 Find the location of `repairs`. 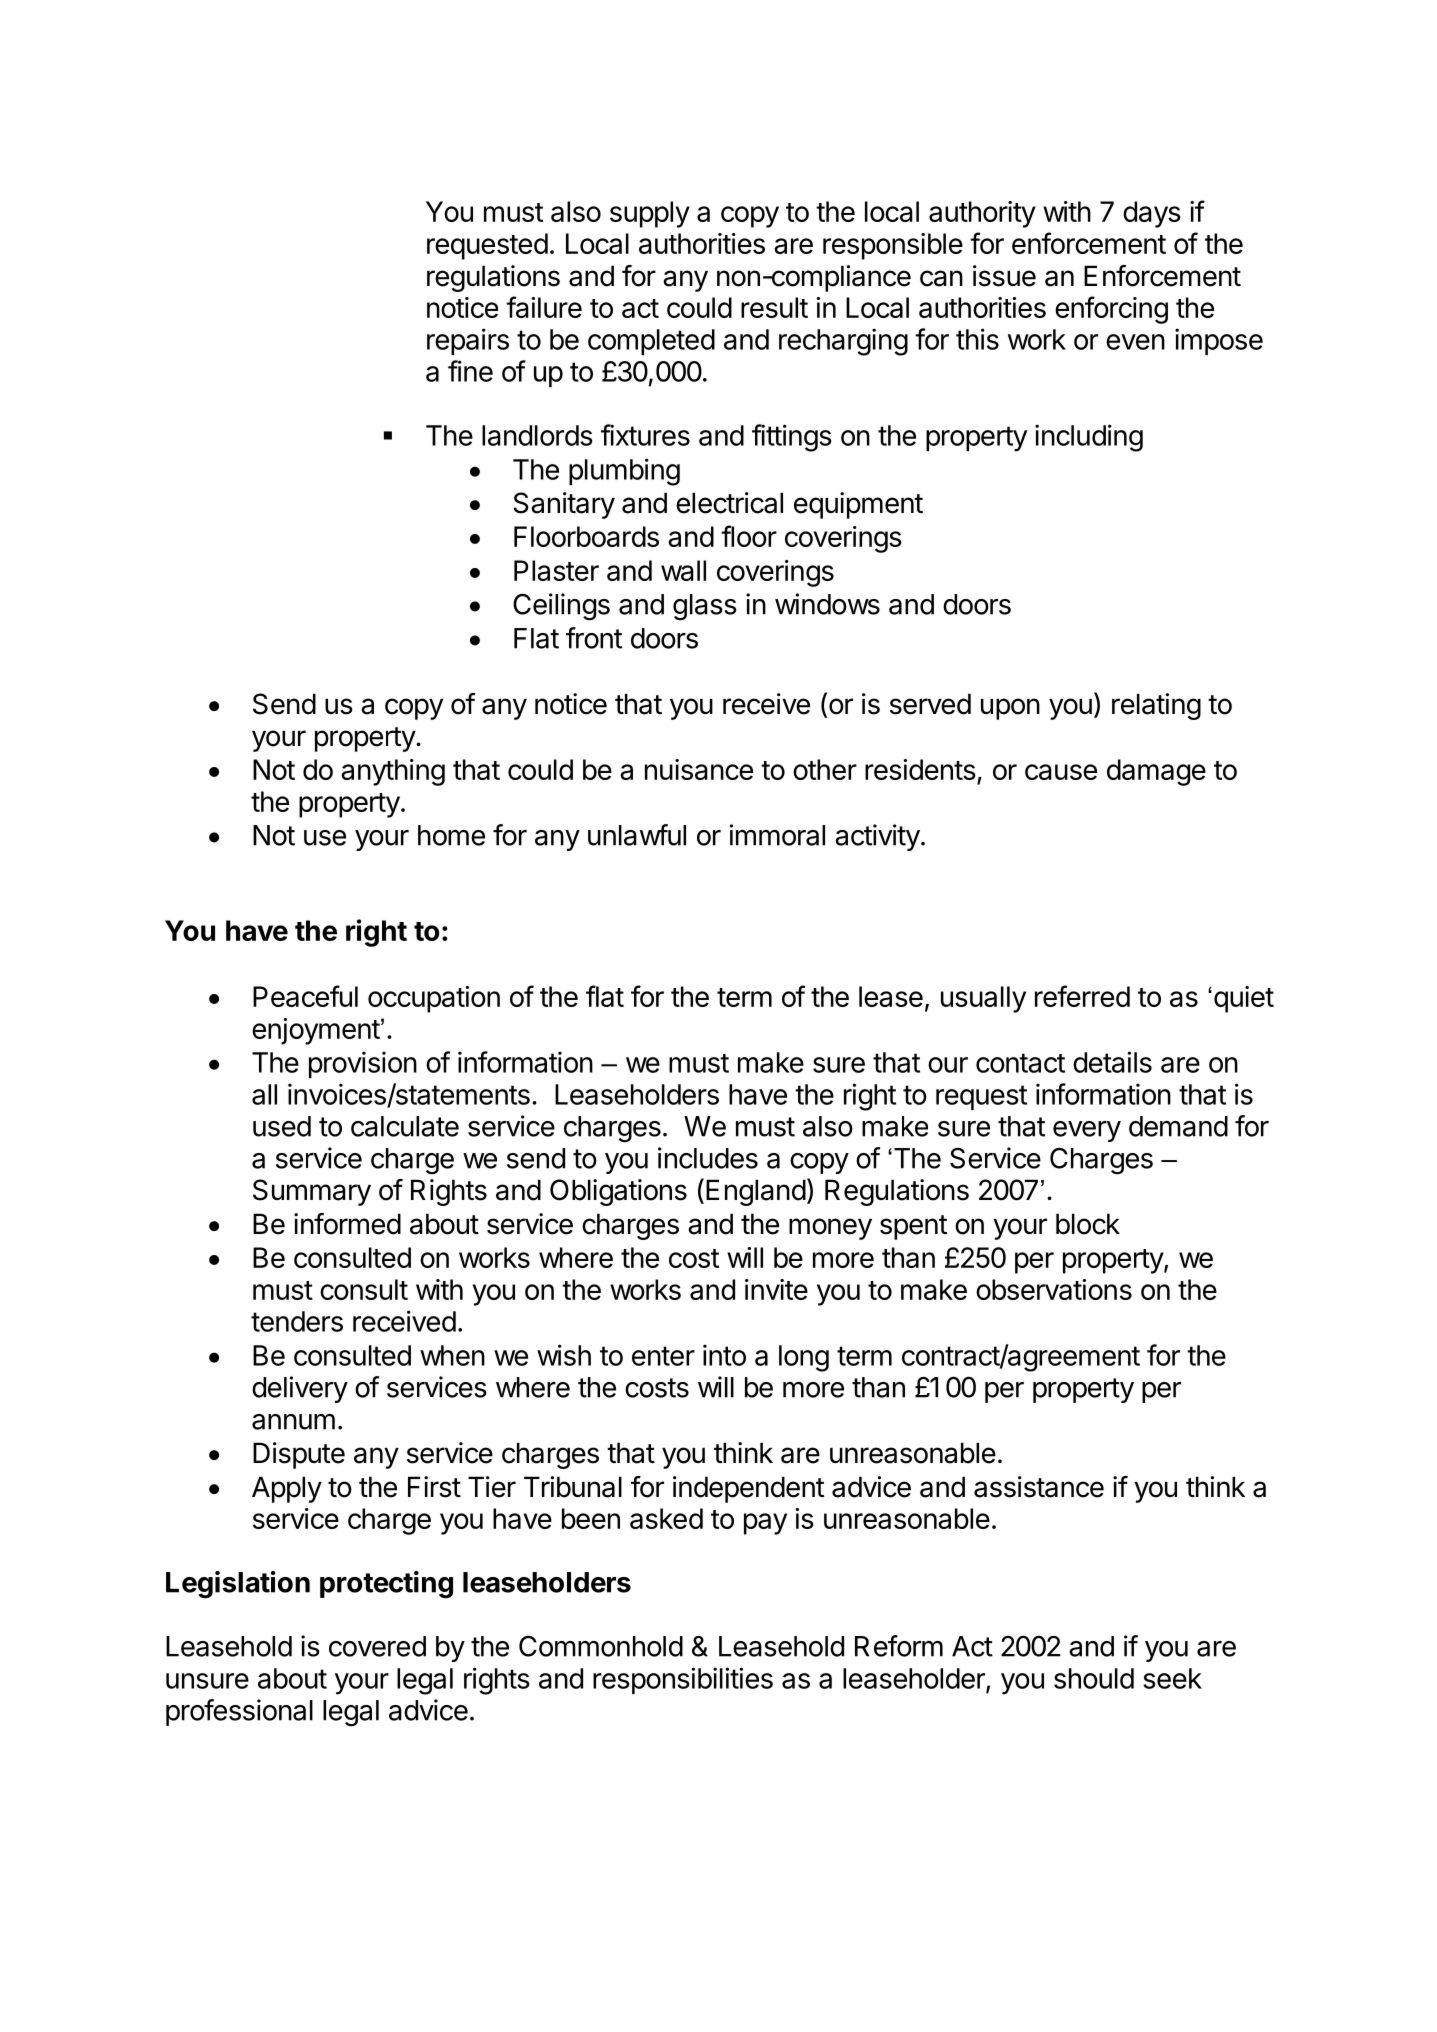

repairs is located at coordinates (468, 341).
